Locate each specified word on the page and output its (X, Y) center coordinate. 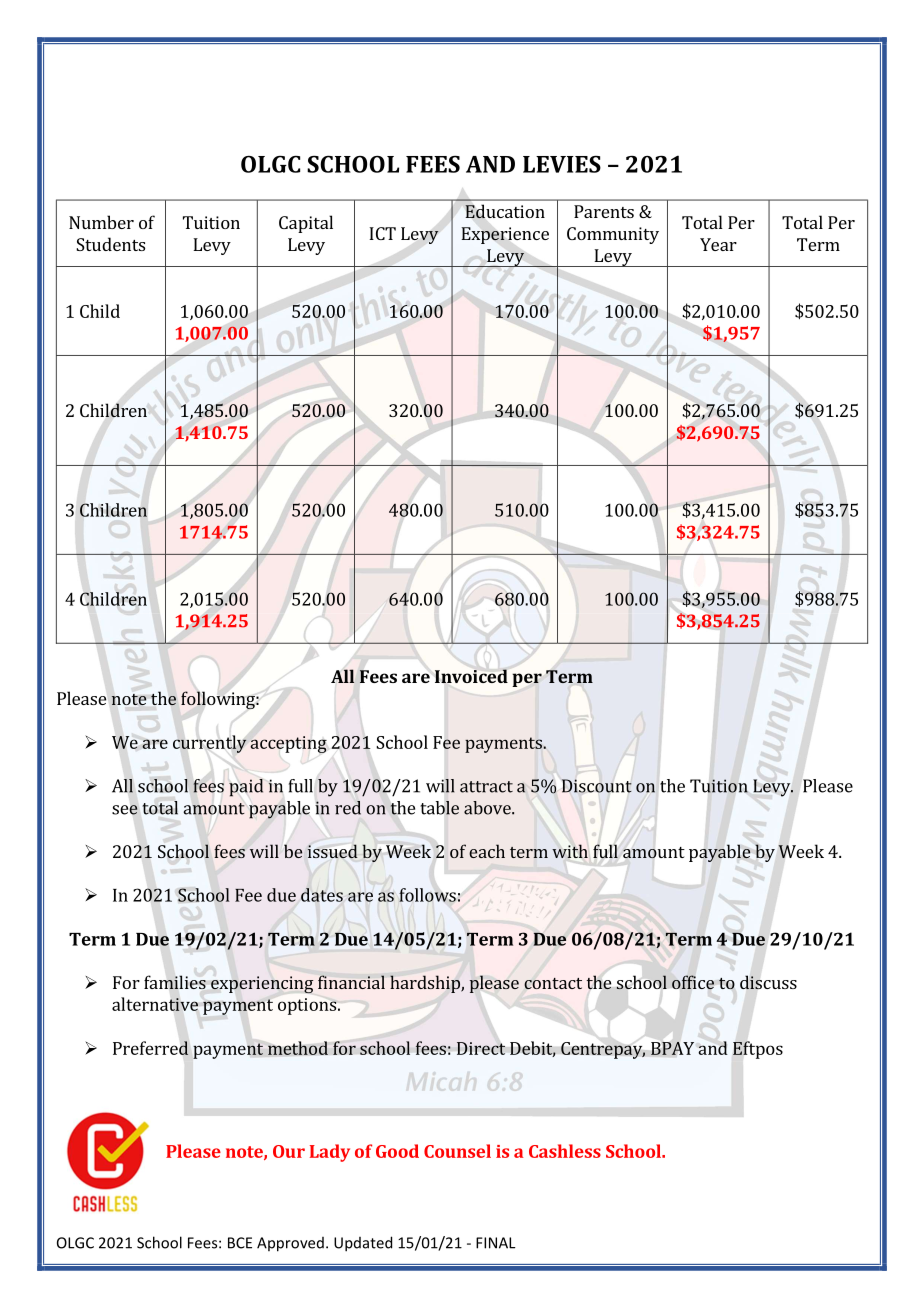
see (125, 810)
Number (101, 222)
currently (210, 744)
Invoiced (471, 676)
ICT (382, 233)
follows (427, 895)
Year (718, 244)
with (570, 851)
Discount (597, 786)
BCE (240, 1243)
